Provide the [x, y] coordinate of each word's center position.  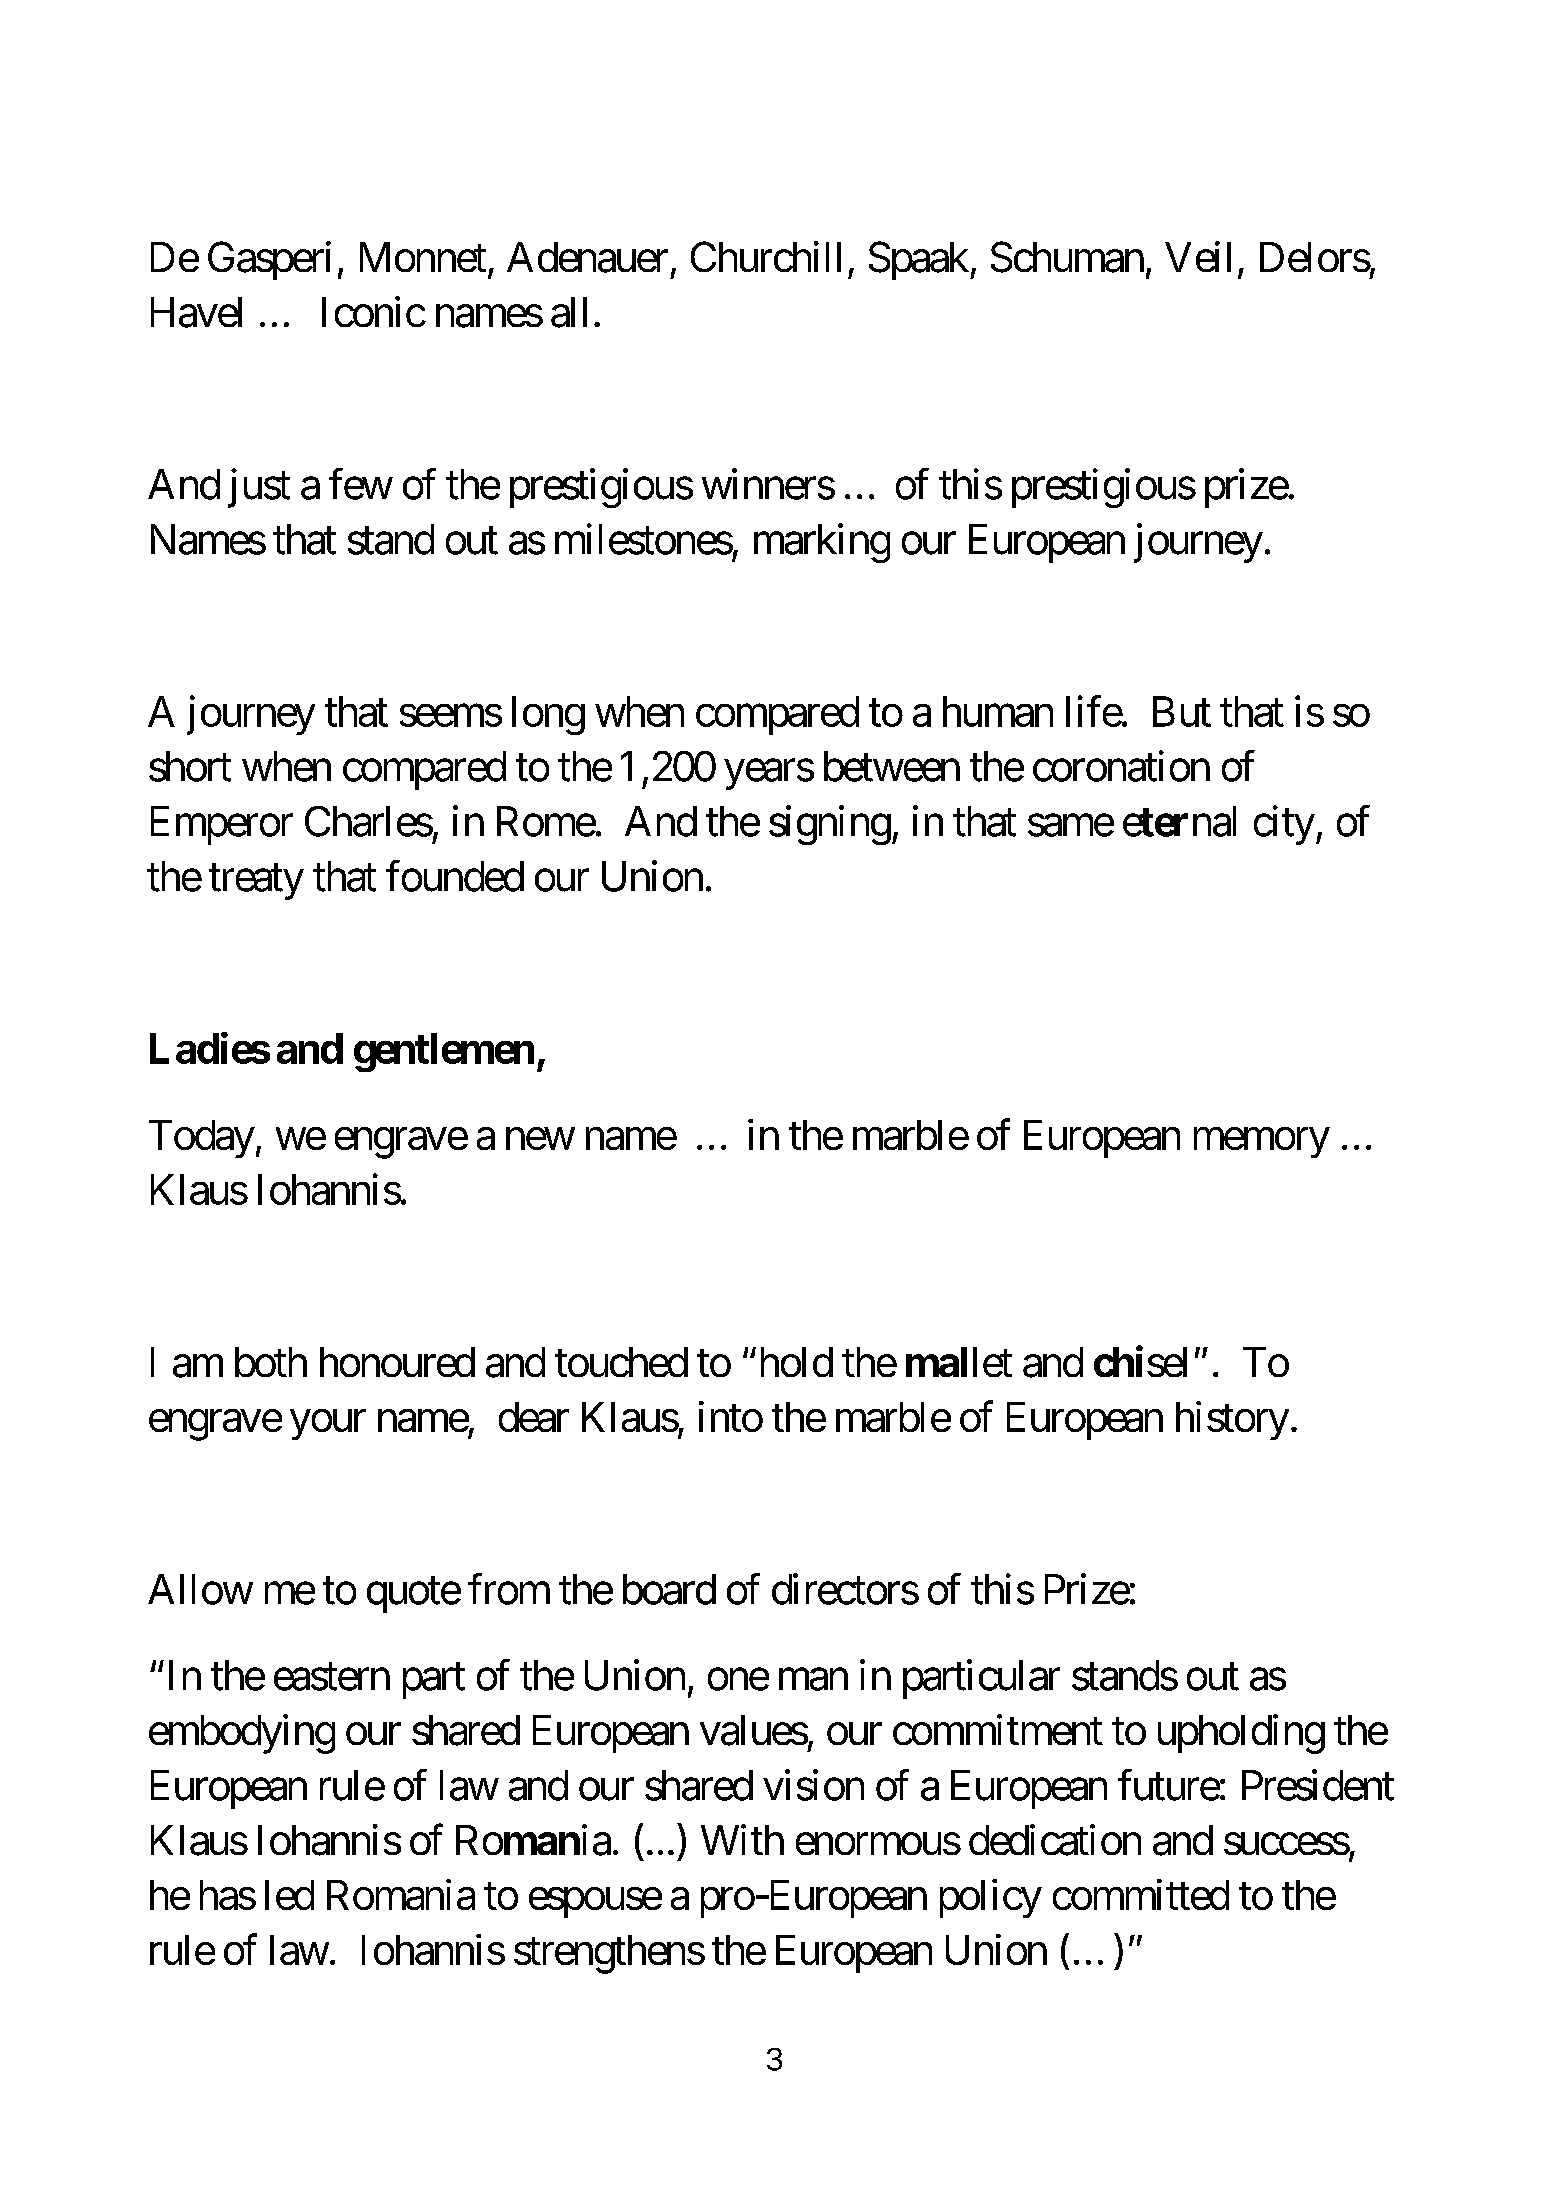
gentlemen [444, 1052]
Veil [1198, 256]
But [1182, 712]
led [289, 1895]
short [190, 766]
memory [1261, 1143]
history [1232, 1420]
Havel [196, 312]
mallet [959, 1362]
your [328, 1425]
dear [534, 1417]
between [892, 766]
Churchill [766, 256]
